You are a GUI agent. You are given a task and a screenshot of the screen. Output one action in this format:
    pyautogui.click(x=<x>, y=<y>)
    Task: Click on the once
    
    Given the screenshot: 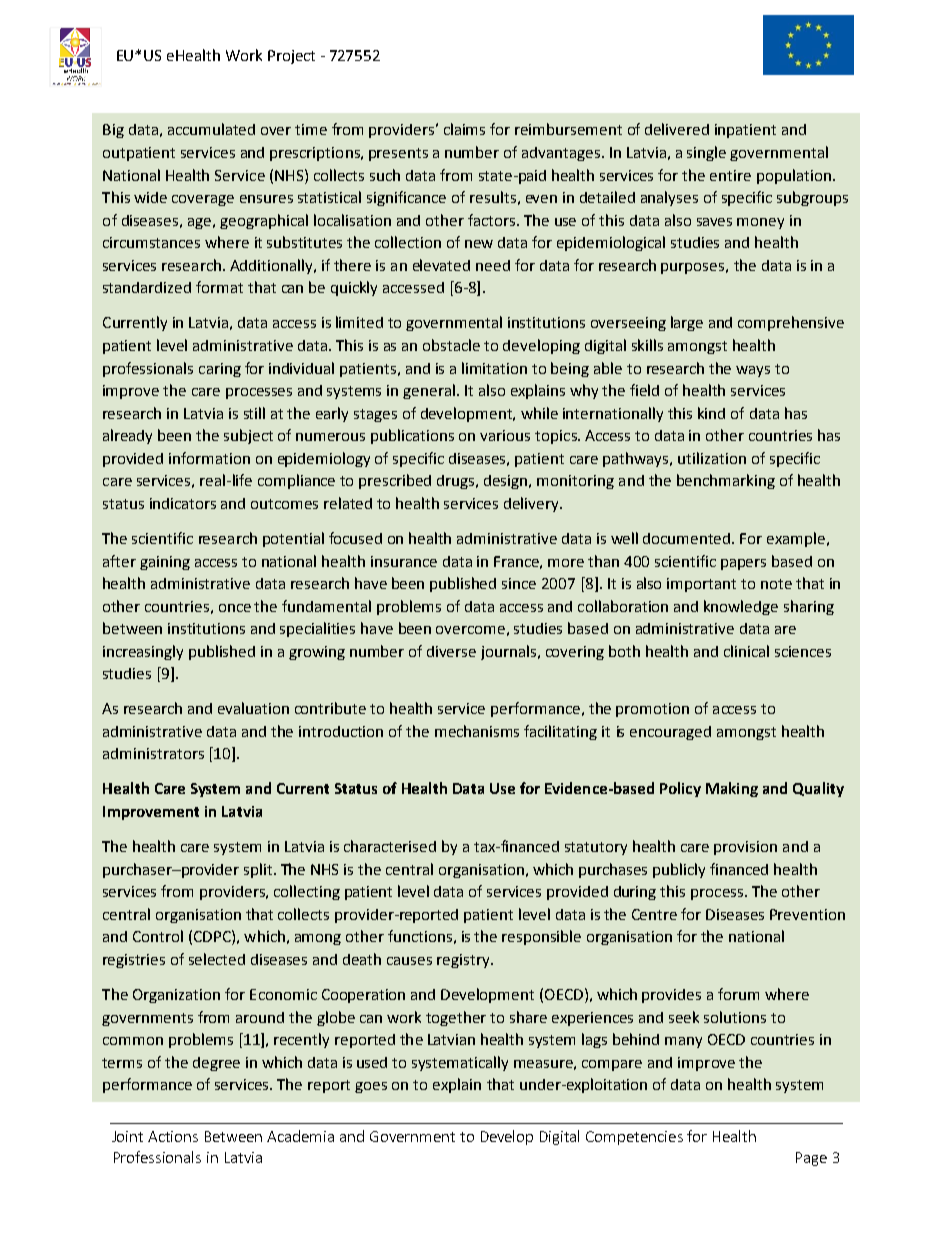 What is the action you would take?
    pyautogui.click(x=235, y=608)
